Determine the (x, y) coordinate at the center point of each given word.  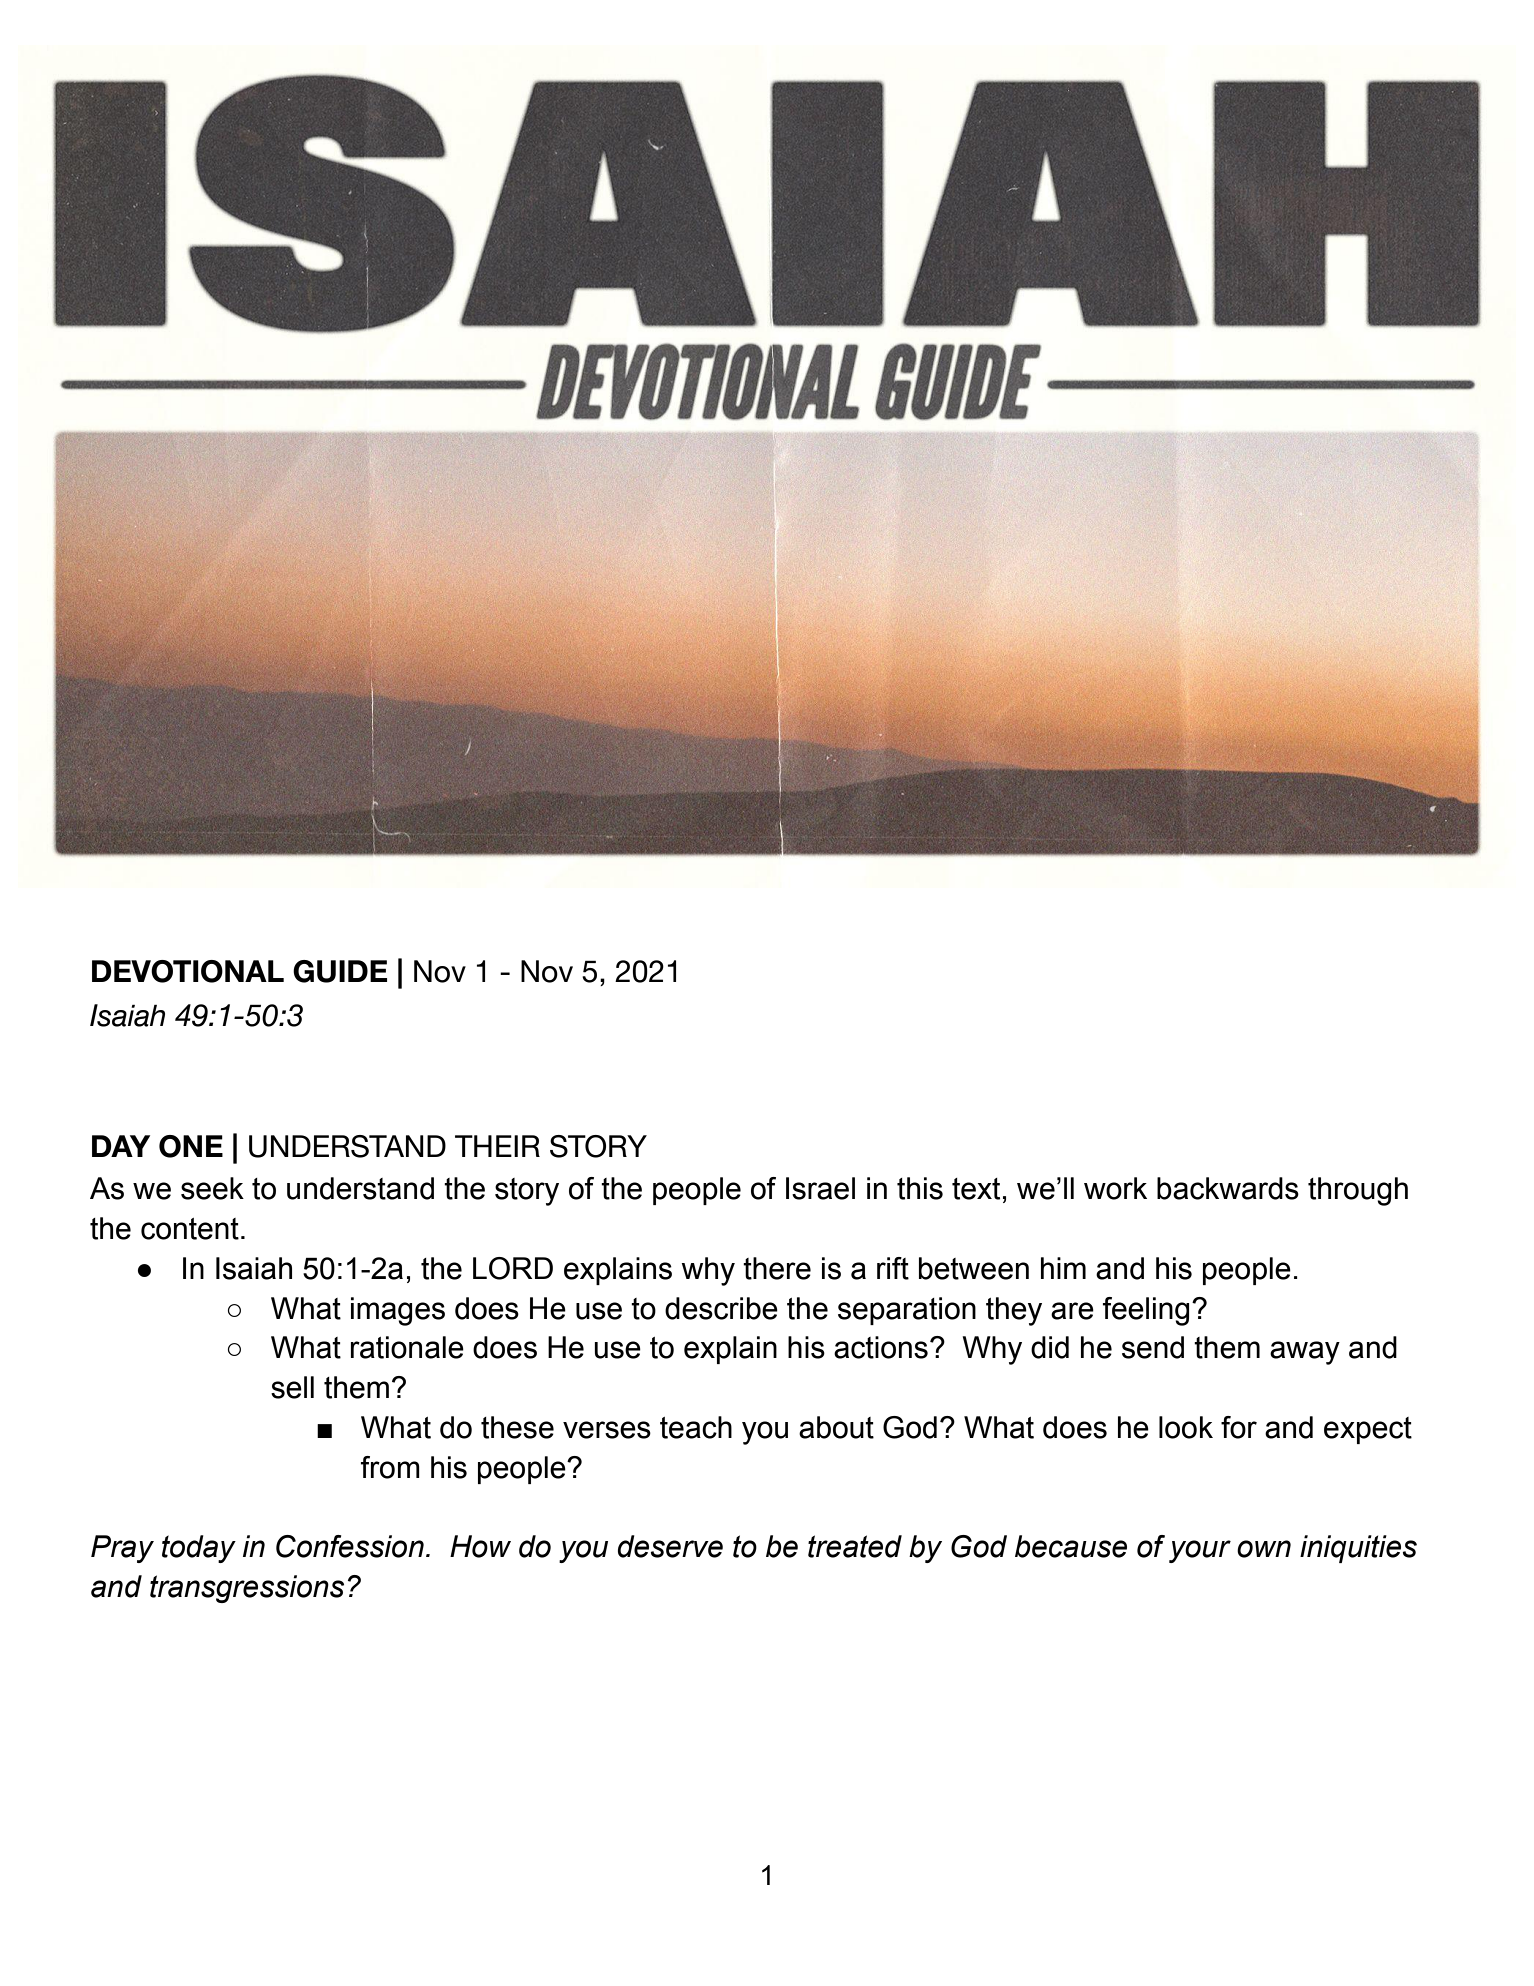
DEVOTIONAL (188, 971)
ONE (191, 1146)
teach (696, 1427)
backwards (1228, 1188)
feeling (1146, 1311)
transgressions (247, 1589)
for (1239, 1427)
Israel (820, 1188)
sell (292, 1387)
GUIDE (340, 971)
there (777, 1268)
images (398, 1311)
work (1115, 1188)
